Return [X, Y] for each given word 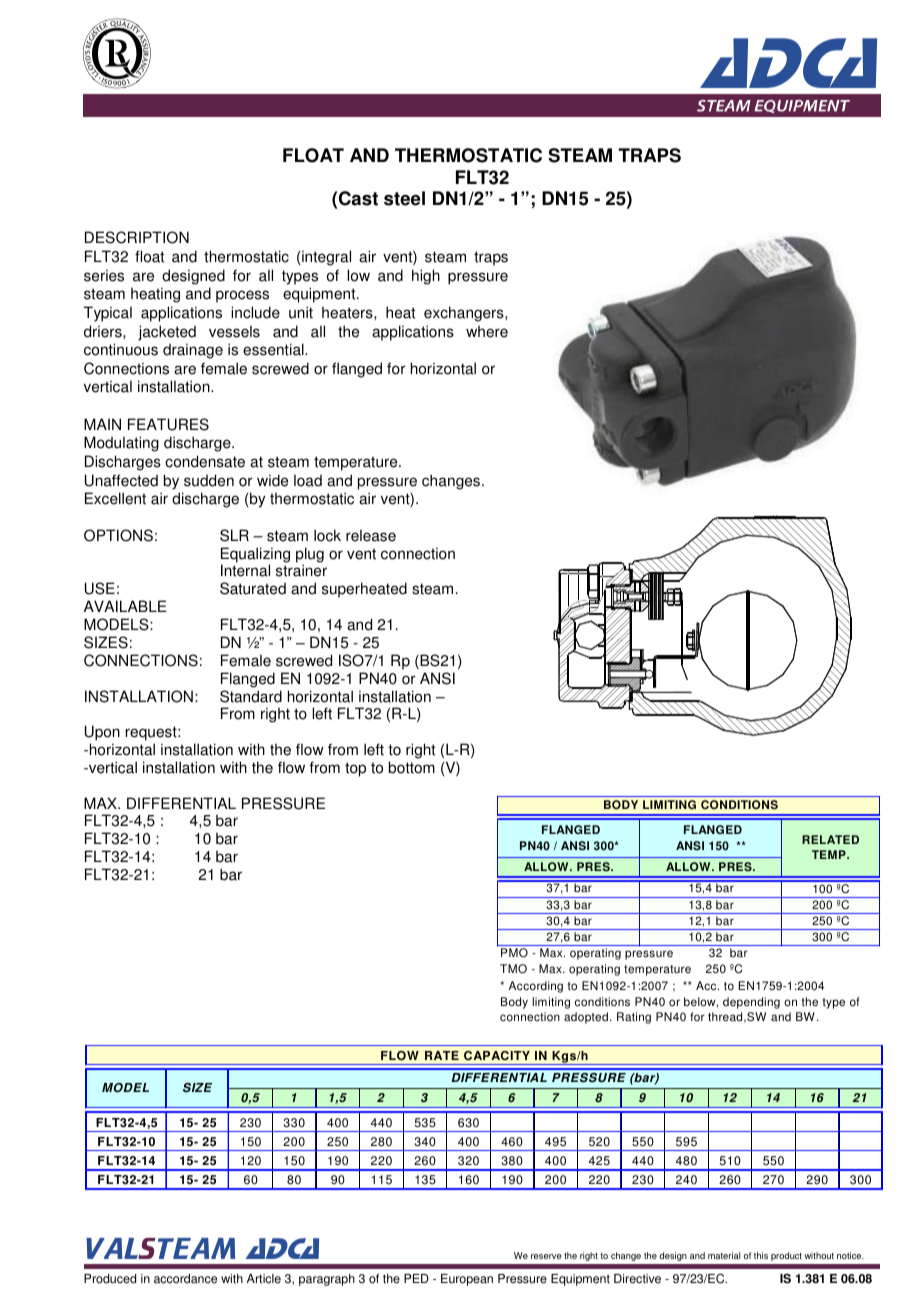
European [467, 1280]
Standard [251, 696]
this [761, 1255]
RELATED [830, 839]
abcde [117, 53]
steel [404, 198]
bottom [412, 767]
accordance [185, 1279]
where [487, 332]
